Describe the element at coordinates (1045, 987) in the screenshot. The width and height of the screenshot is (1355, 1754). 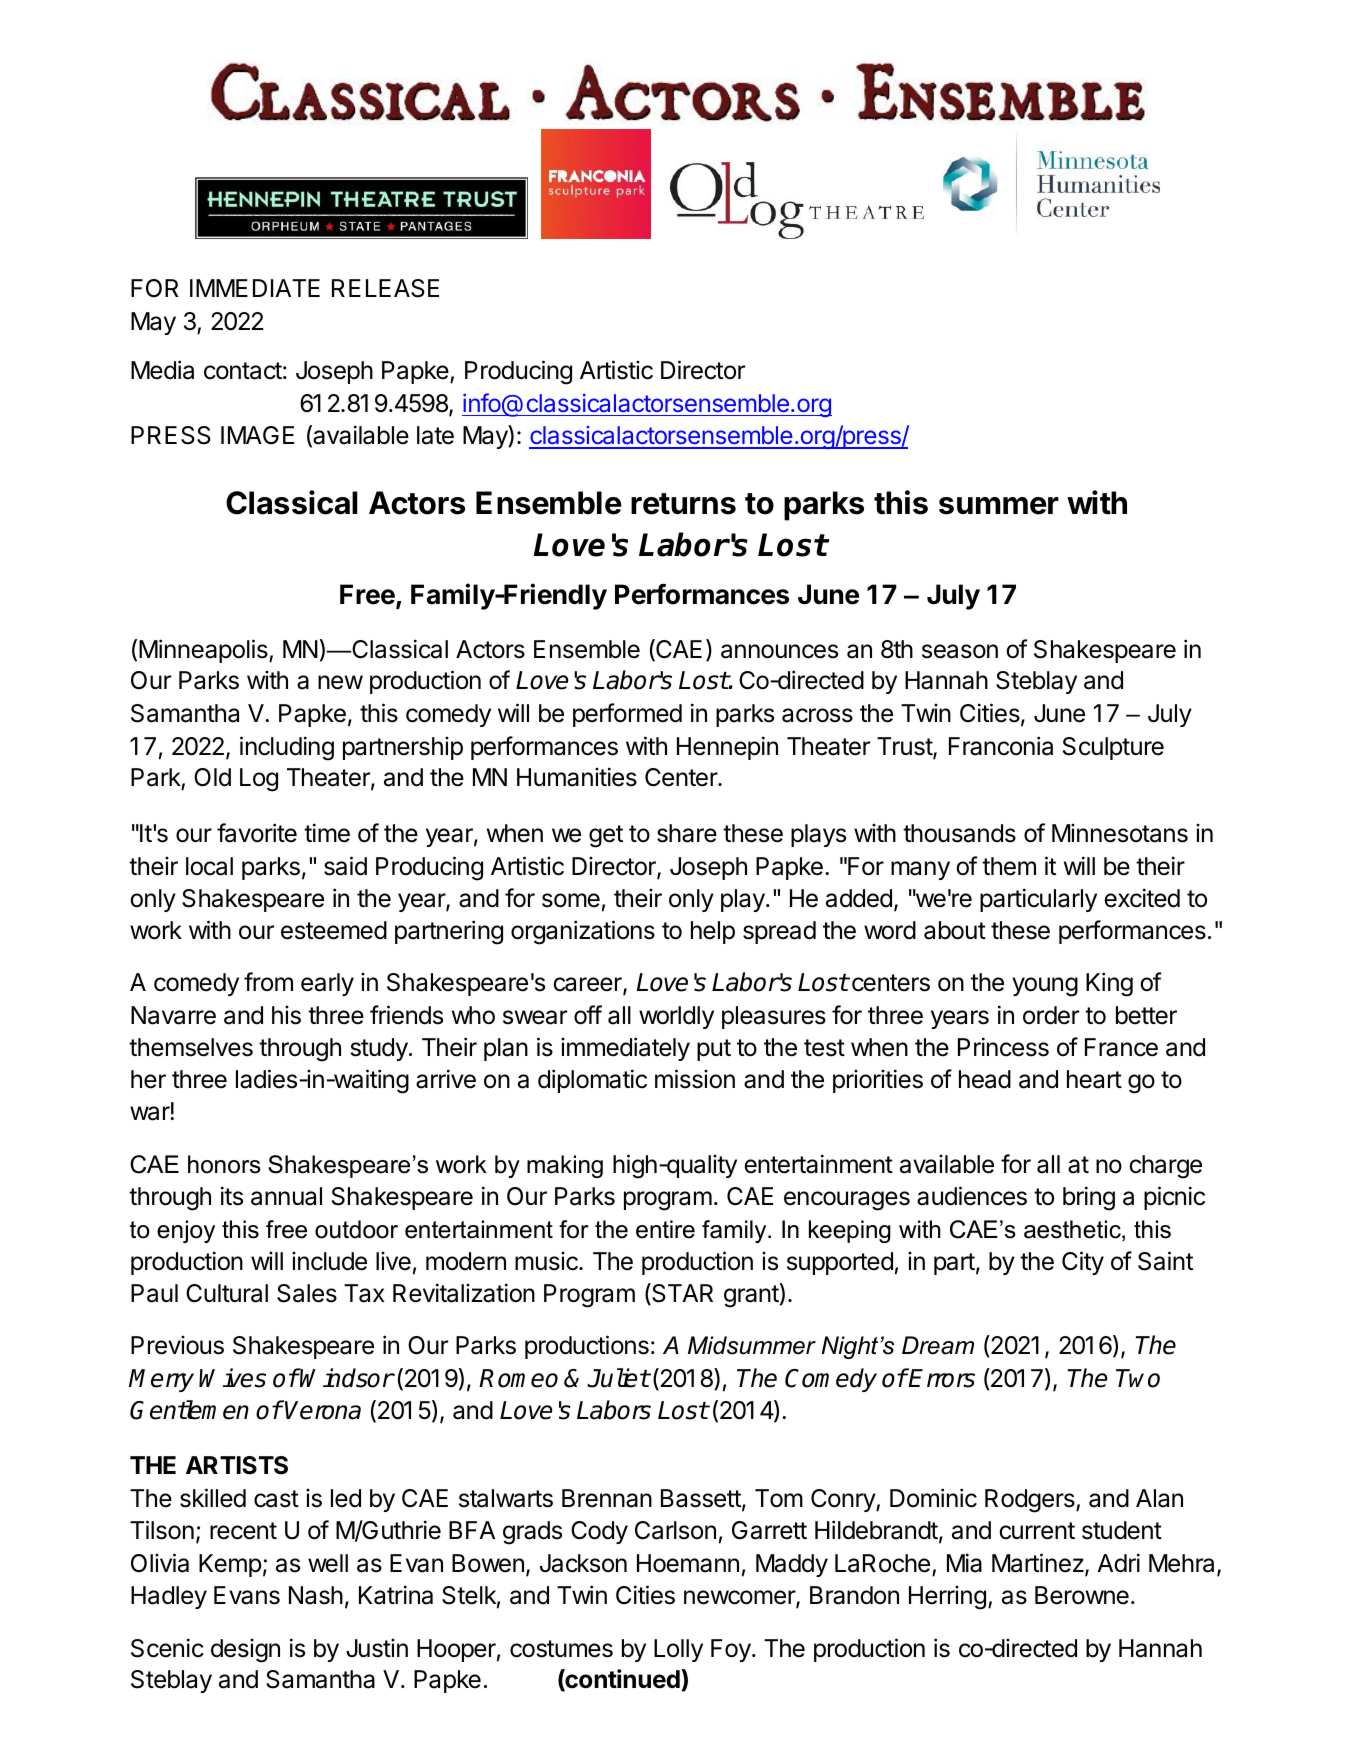
I see `young` at that location.
